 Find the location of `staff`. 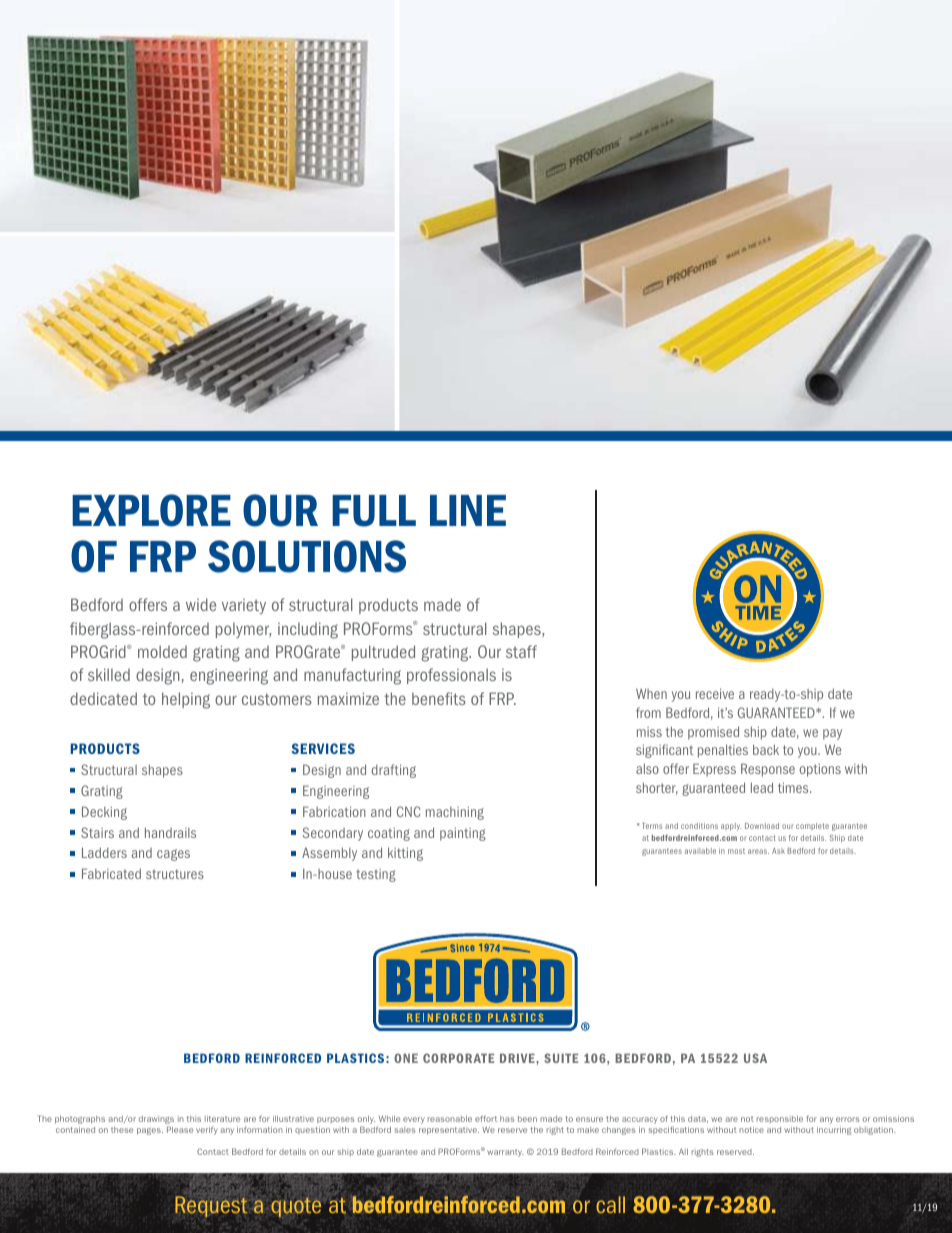

staff is located at coordinates (521, 651).
